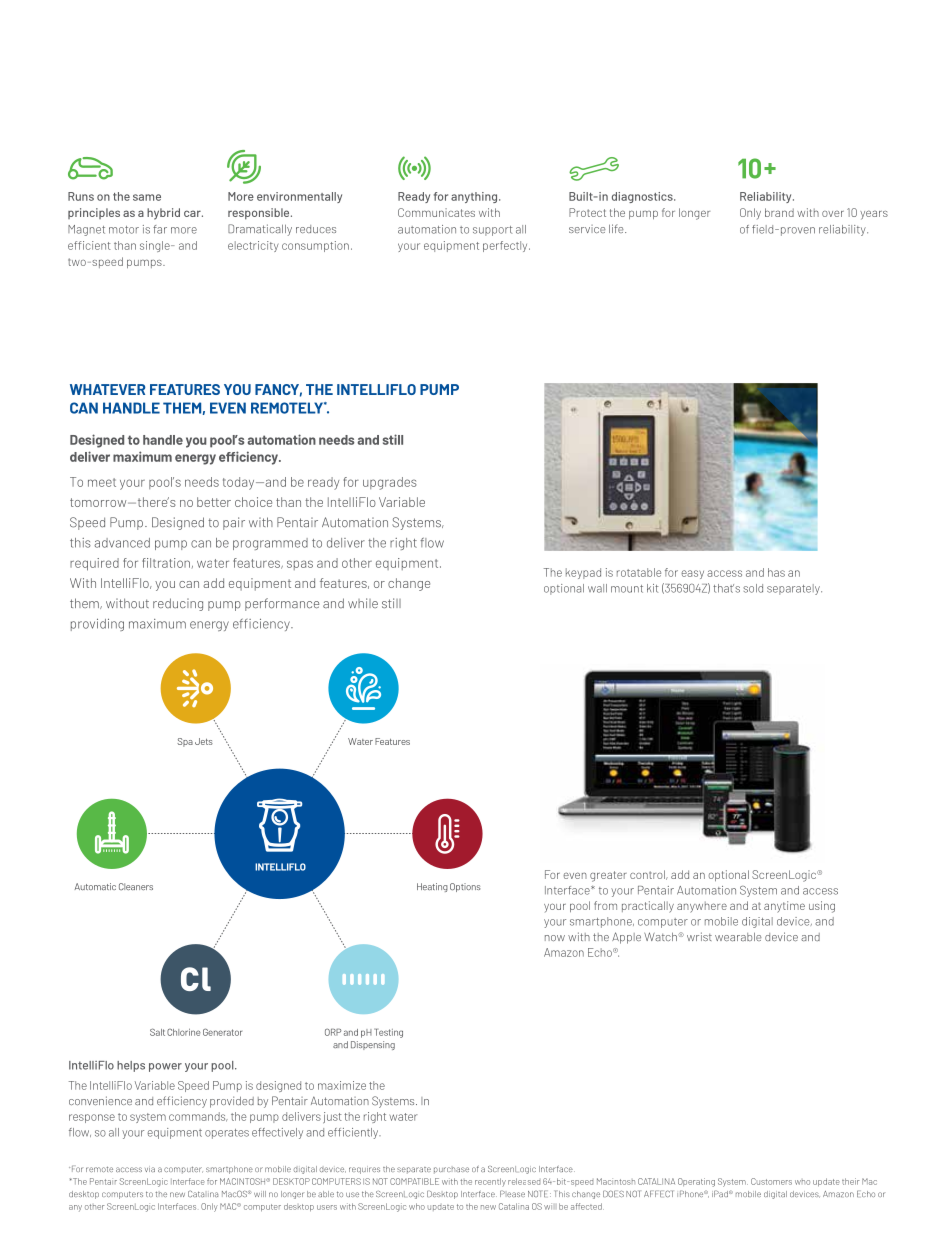 The width and height of the document is (952, 1233). I want to click on Jets, so click(204, 741).
